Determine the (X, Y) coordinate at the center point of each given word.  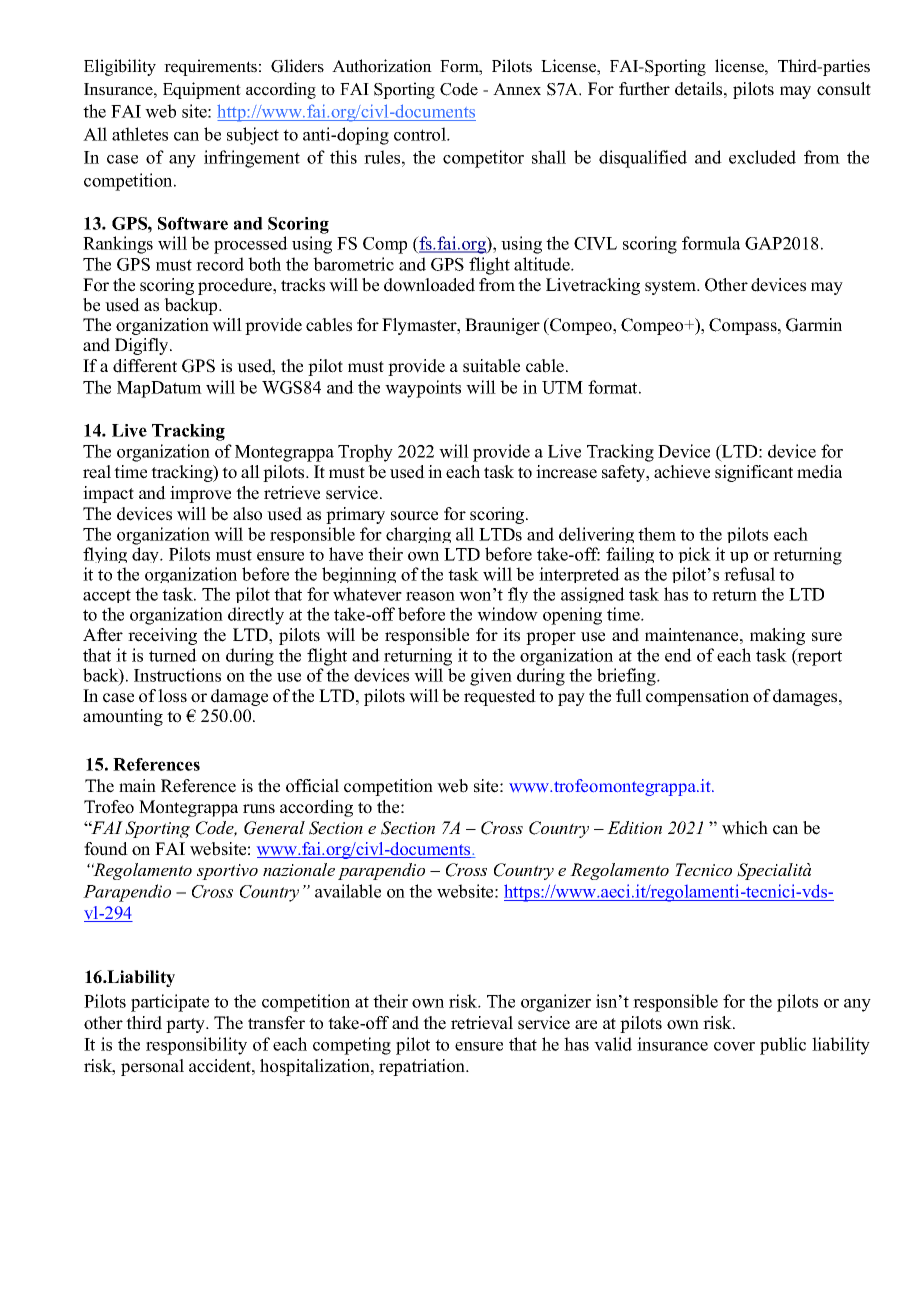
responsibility (196, 1046)
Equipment (202, 90)
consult (844, 89)
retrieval (482, 1023)
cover (734, 1046)
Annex (517, 89)
